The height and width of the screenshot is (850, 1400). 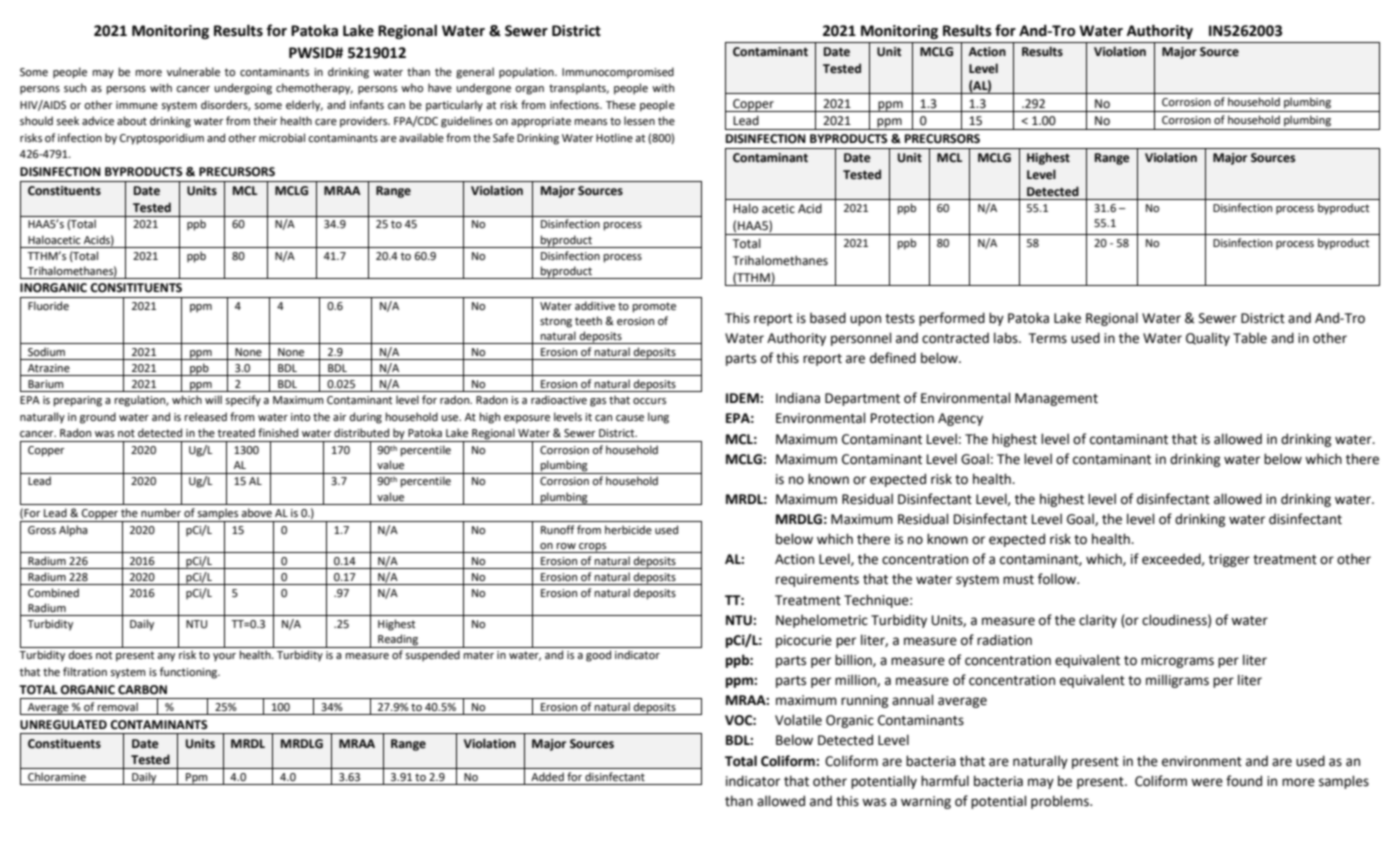 I want to click on immune, so click(x=137, y=105).
